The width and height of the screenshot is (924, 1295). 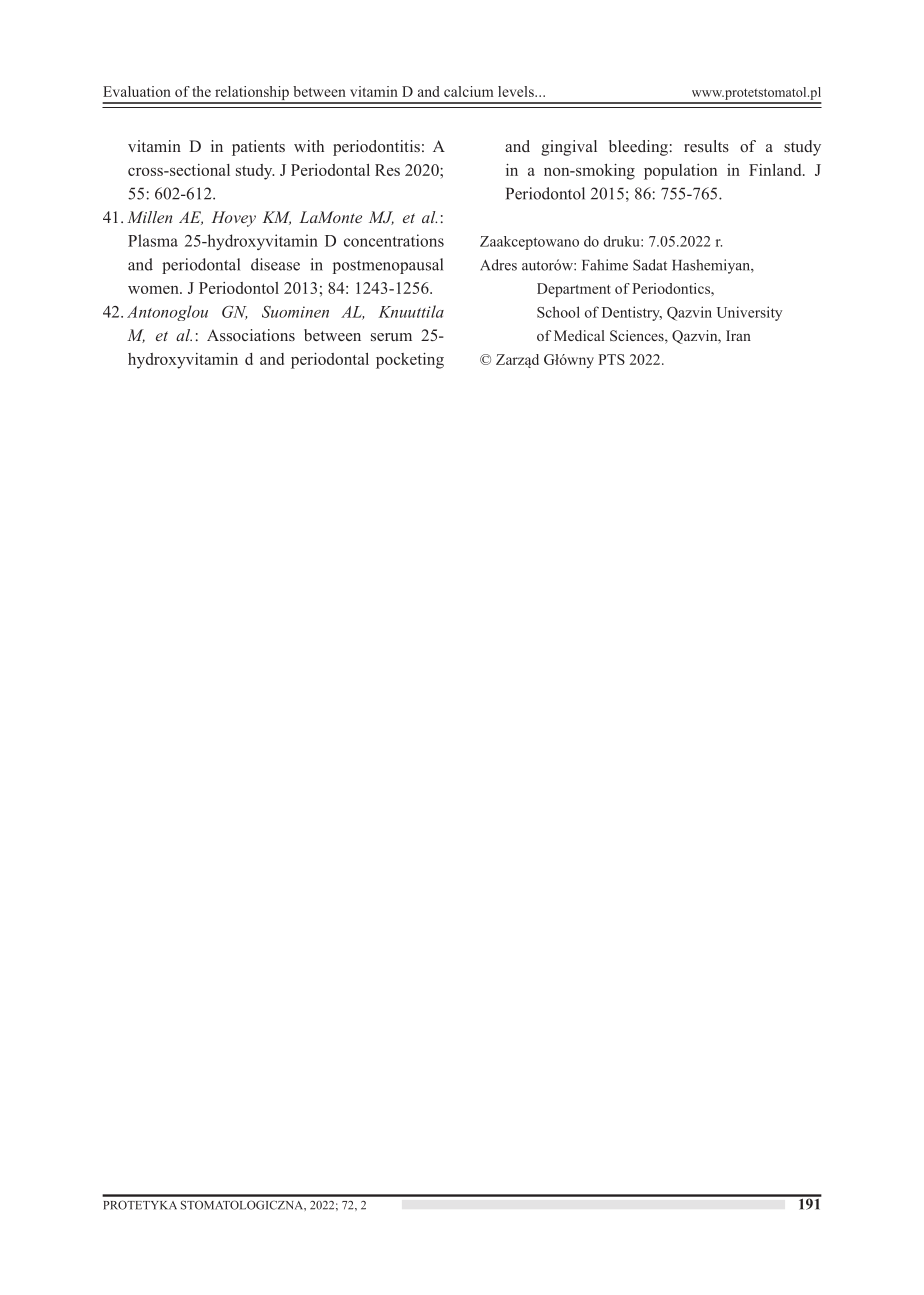 What do you see at coordinates (469, 91) in the screenshot?
I see `calcium` at bounding box center [469, 91].
